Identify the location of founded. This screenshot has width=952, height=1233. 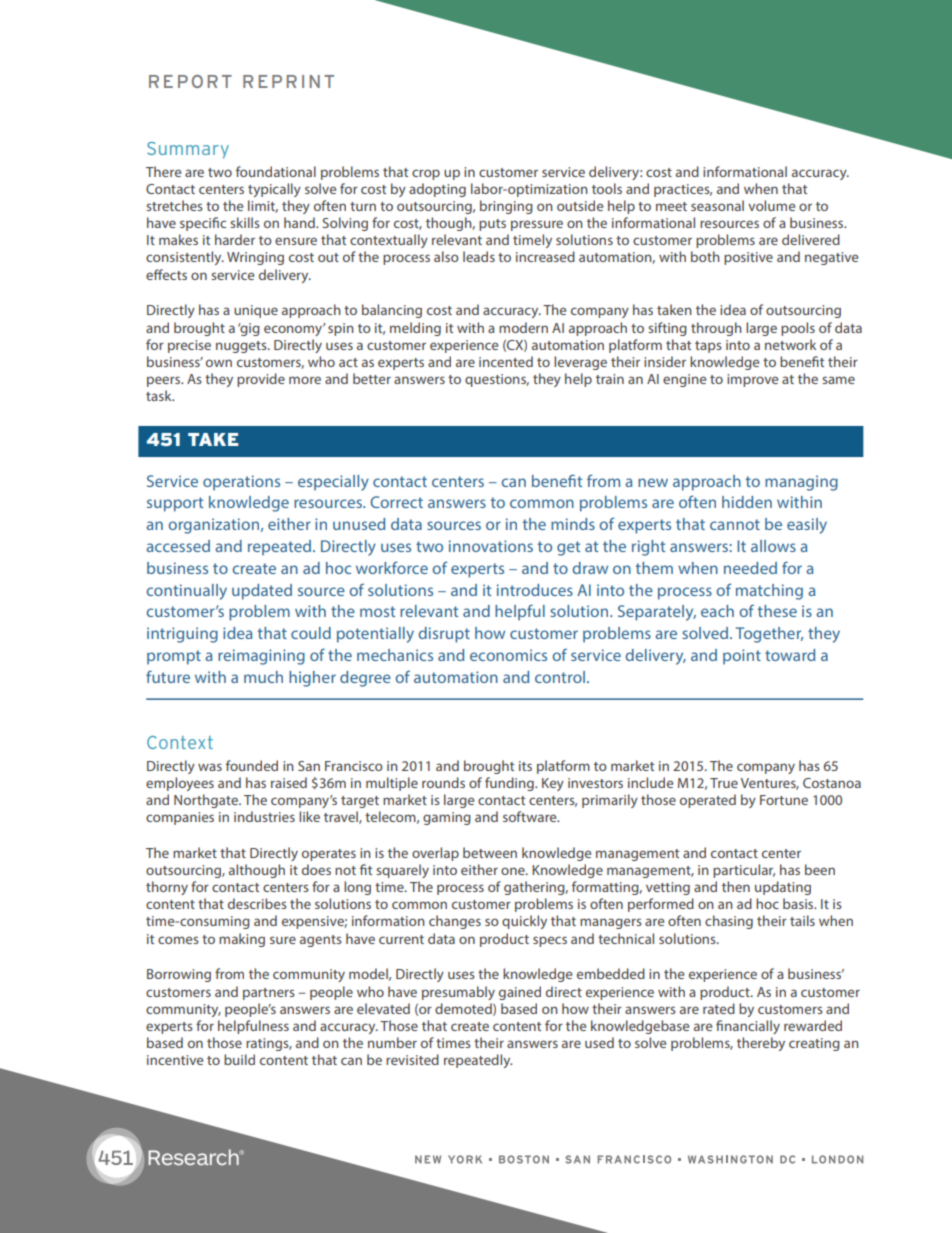
(252, 765).
